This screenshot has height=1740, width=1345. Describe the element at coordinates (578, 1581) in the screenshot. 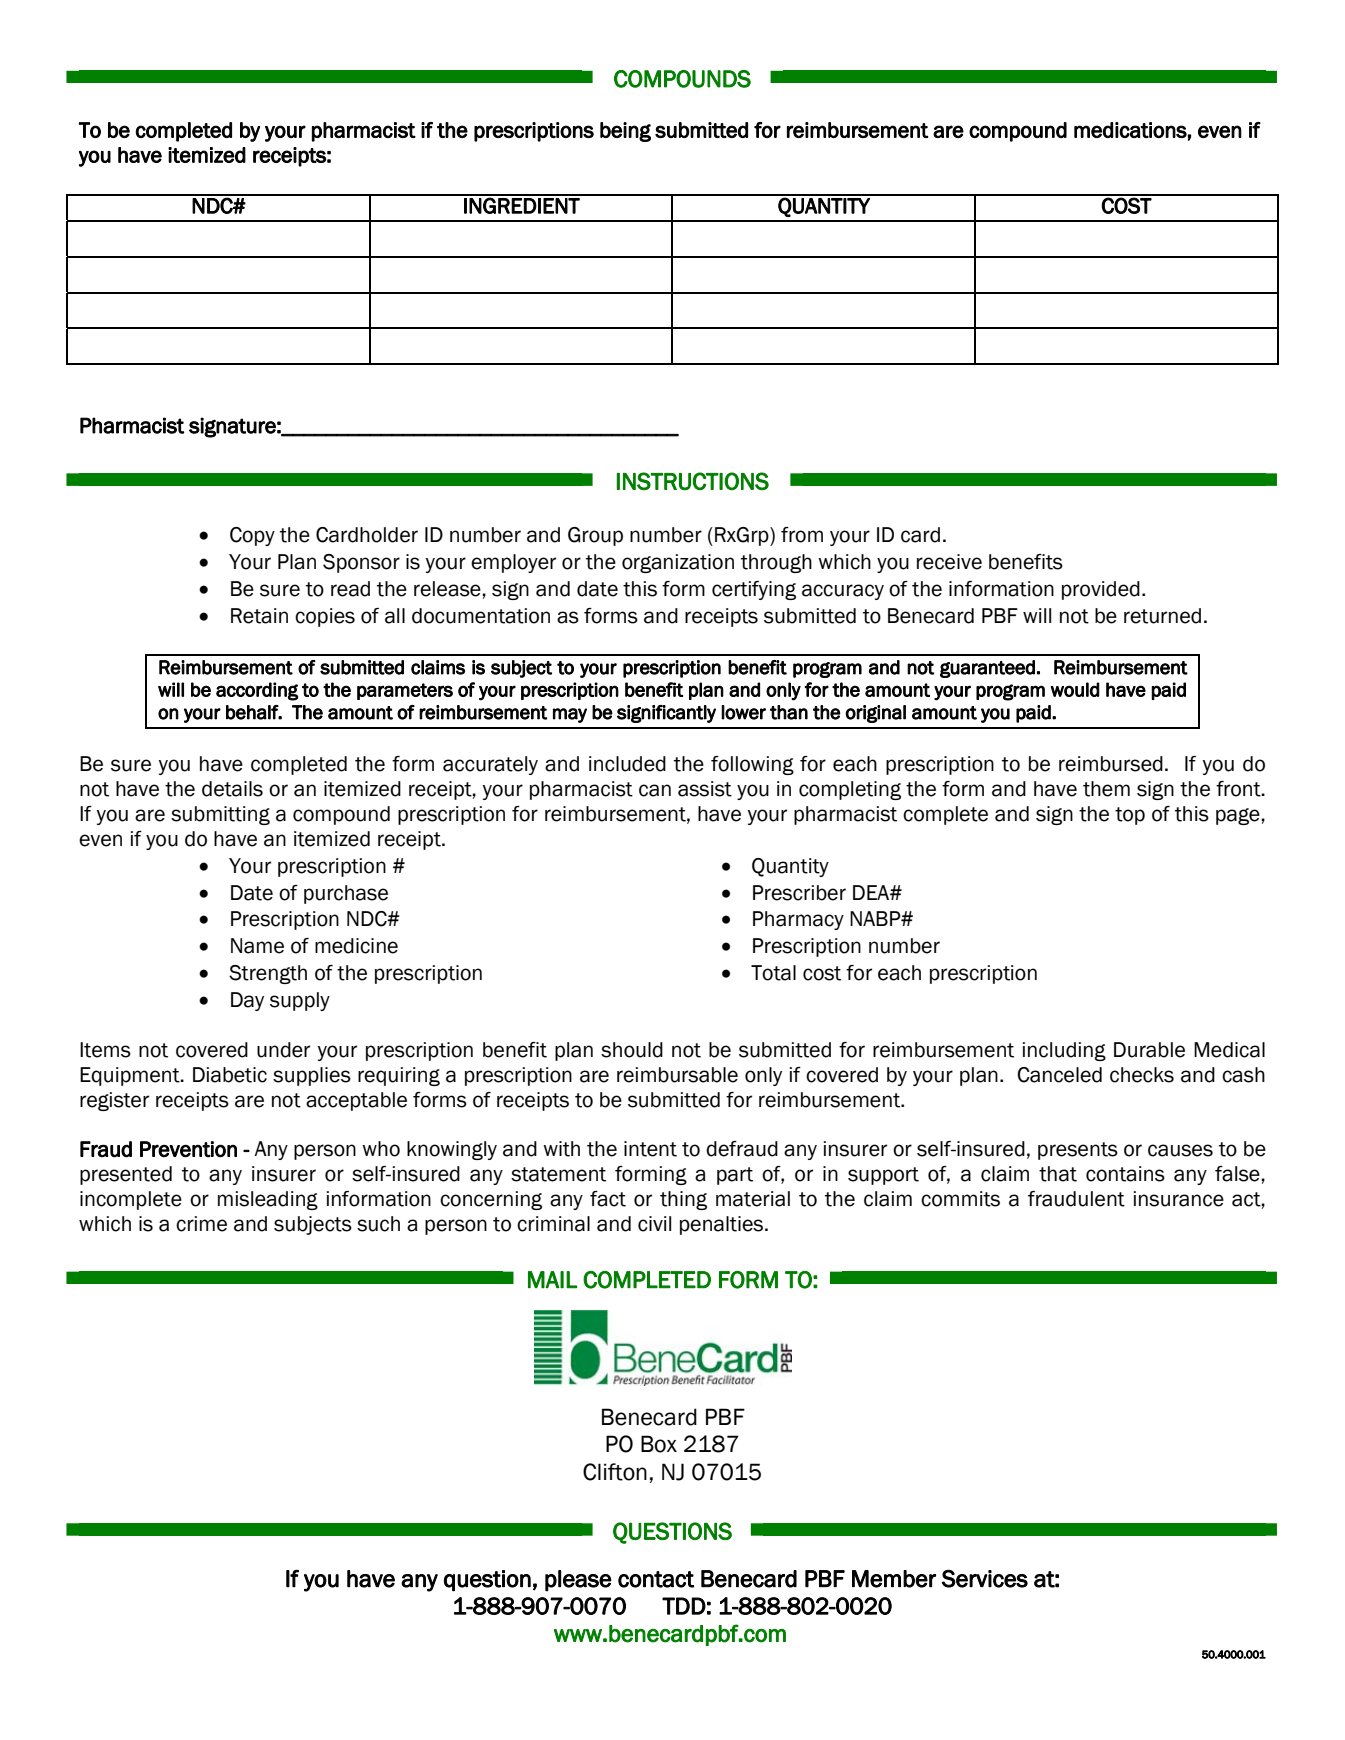

I see `please` at that location.
